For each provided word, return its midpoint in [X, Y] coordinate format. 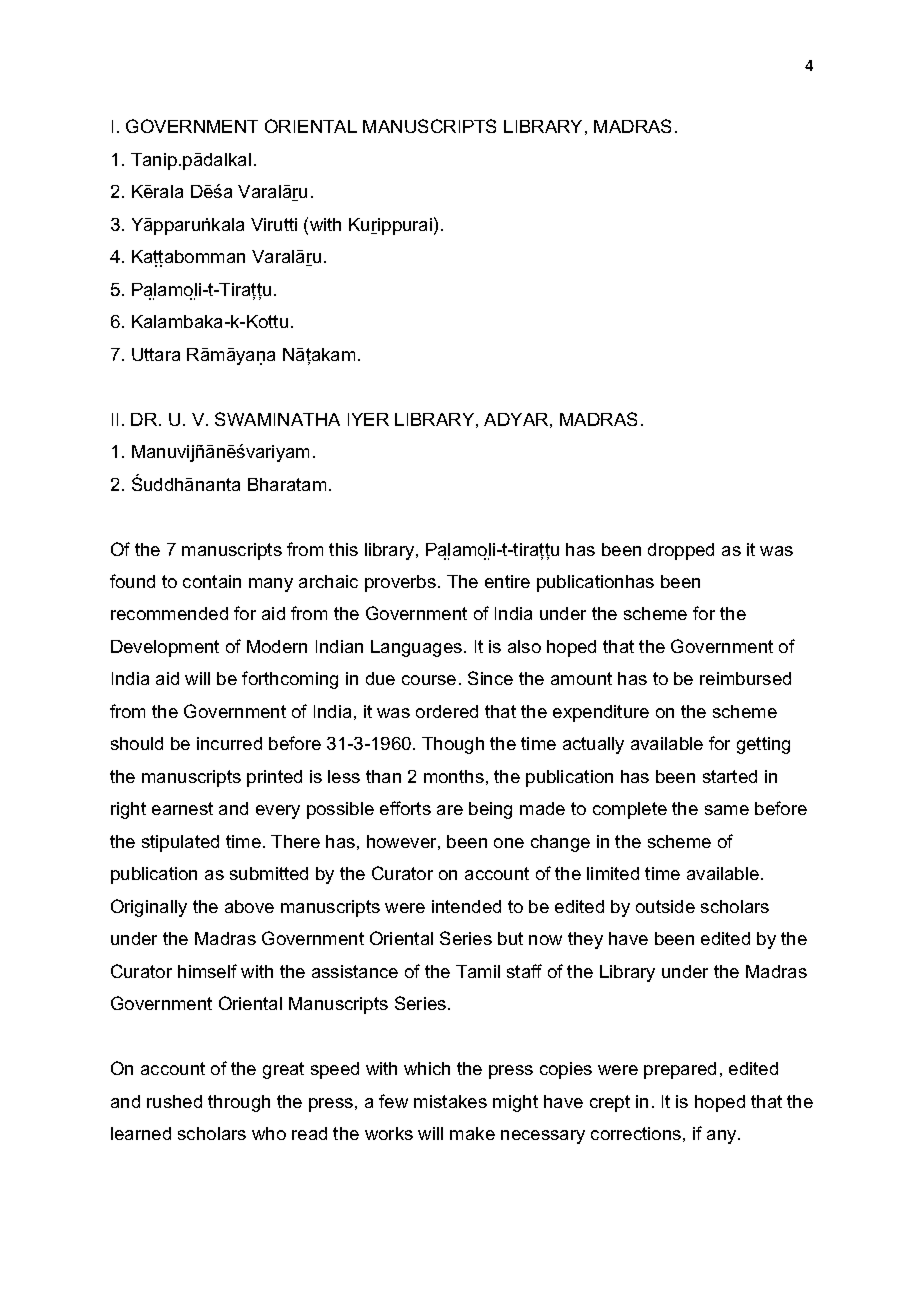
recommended [169, 613]
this [343, 549]
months [454, 776]
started [730, 776]
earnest [182, 808]
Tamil [478, 971]
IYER [368, 419]
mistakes [450, 1101]
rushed [174, 1101]
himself [207, 971]
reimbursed [745, 678]
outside [665, 906]
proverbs [400, 583]
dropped [681, 551]
